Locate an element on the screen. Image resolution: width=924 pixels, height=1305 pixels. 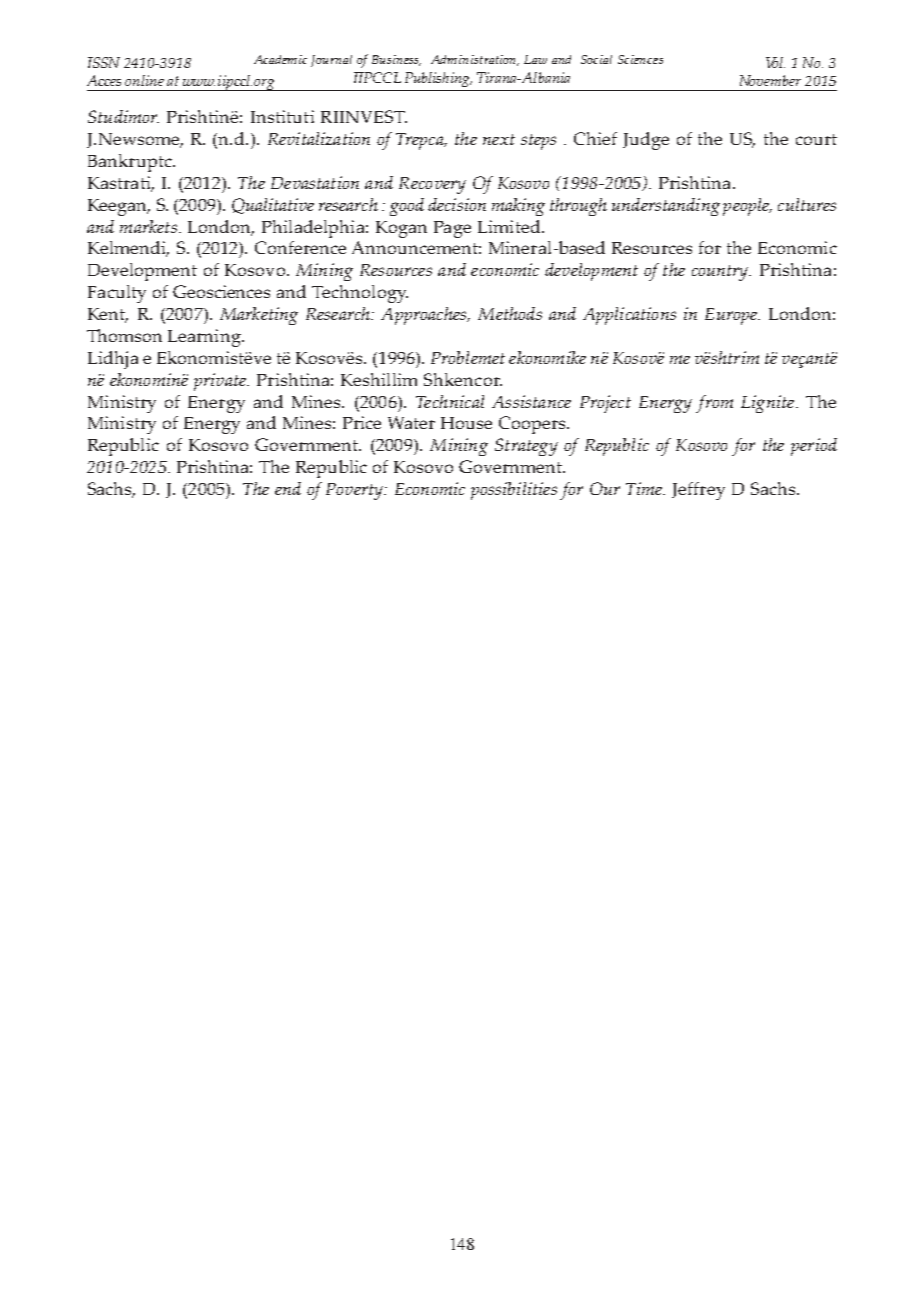
from is located at coordinates (714, 404).
